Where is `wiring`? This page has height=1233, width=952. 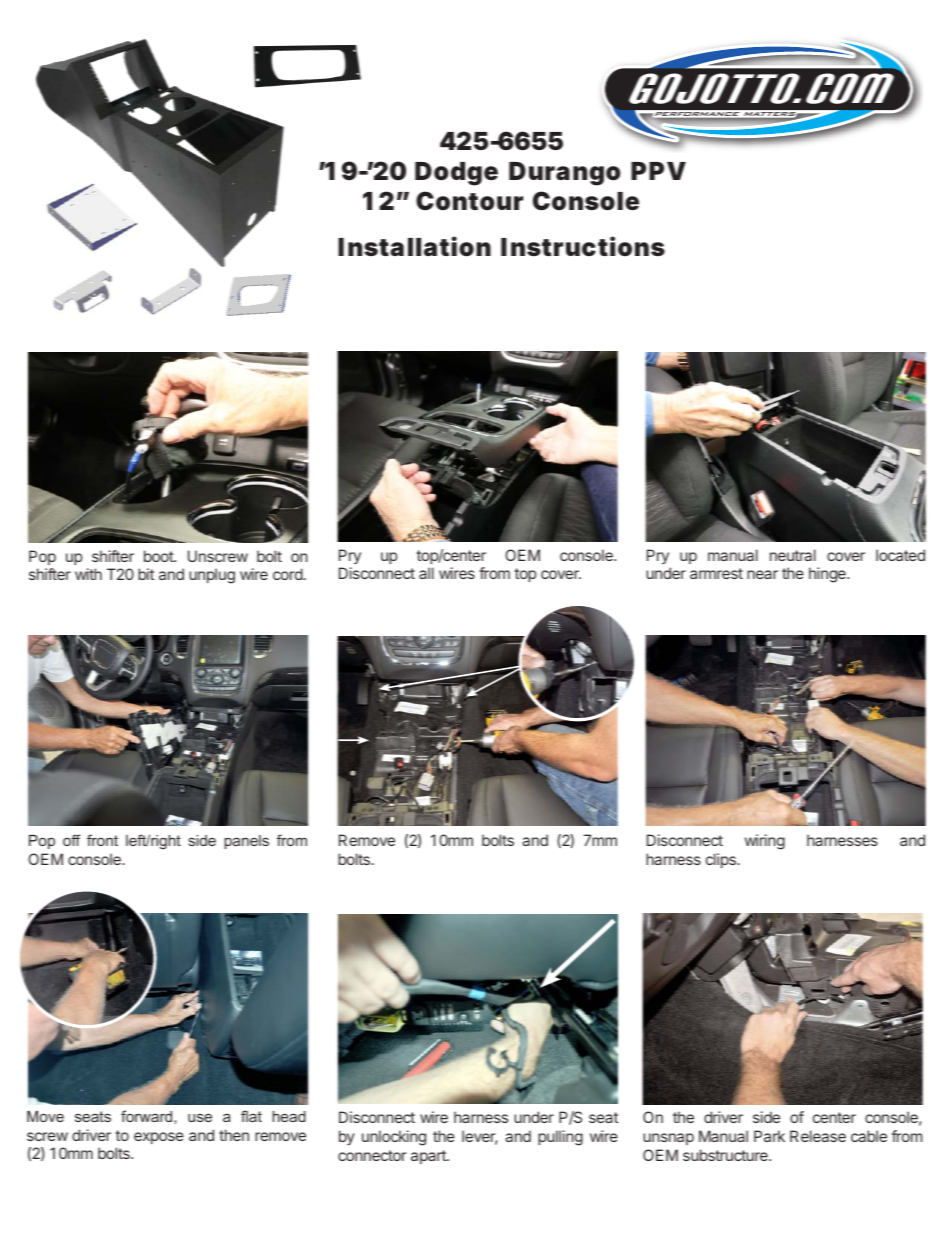
wiring is located at coordinates (765, 842).
